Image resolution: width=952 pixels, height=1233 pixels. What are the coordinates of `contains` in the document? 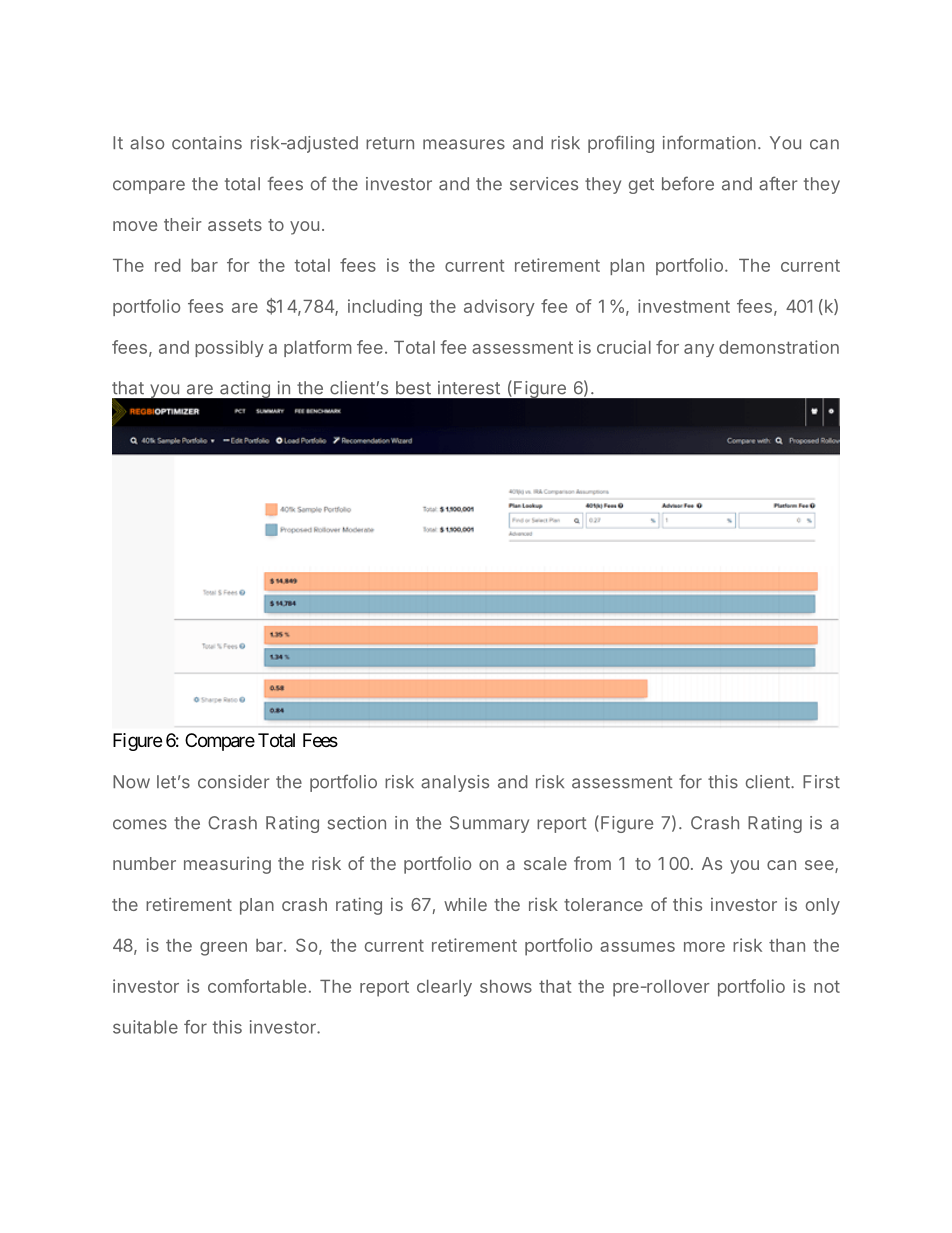 It's located at (207, 143).
